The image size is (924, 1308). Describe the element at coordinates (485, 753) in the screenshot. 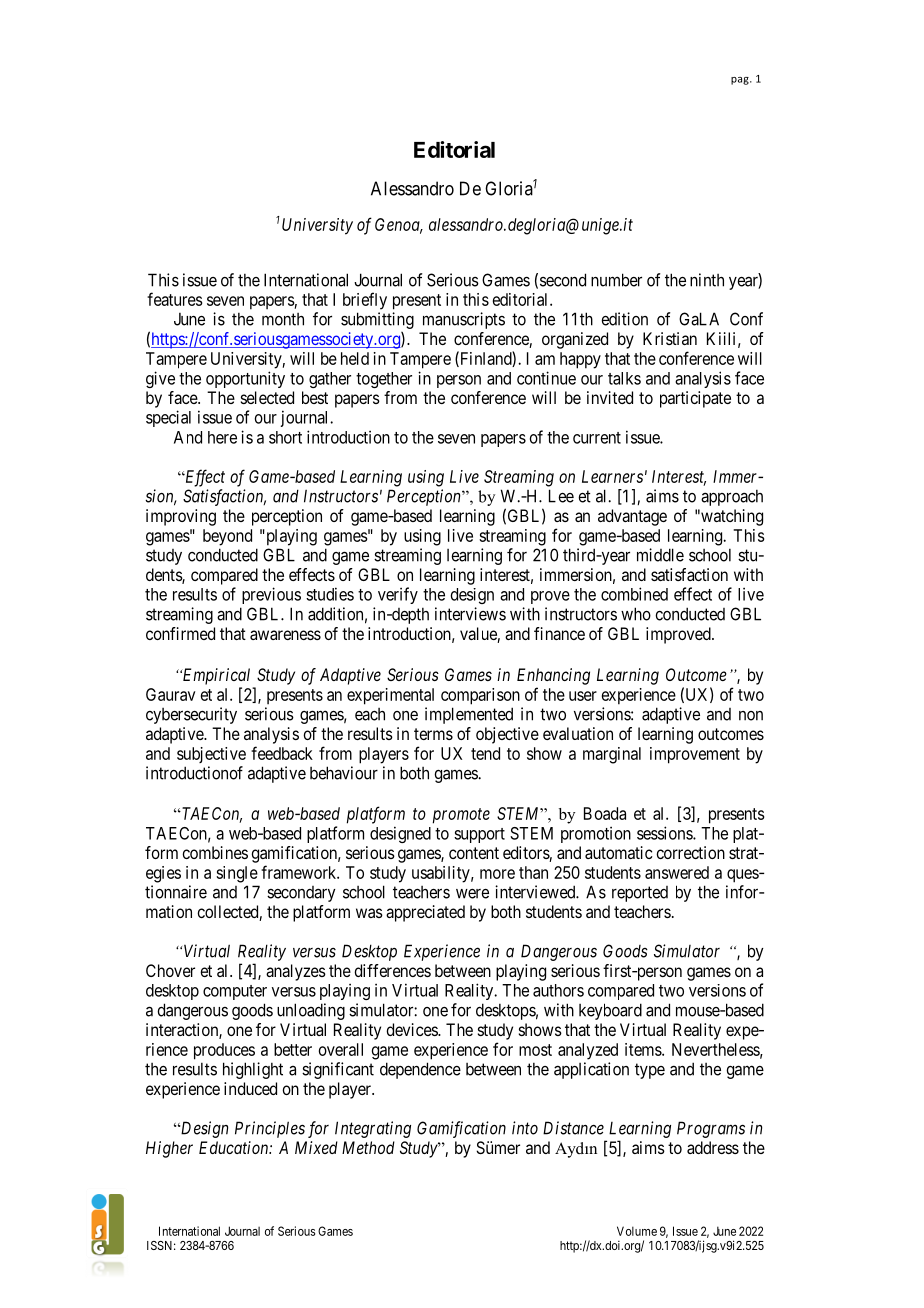

I see `tend` at that location.
